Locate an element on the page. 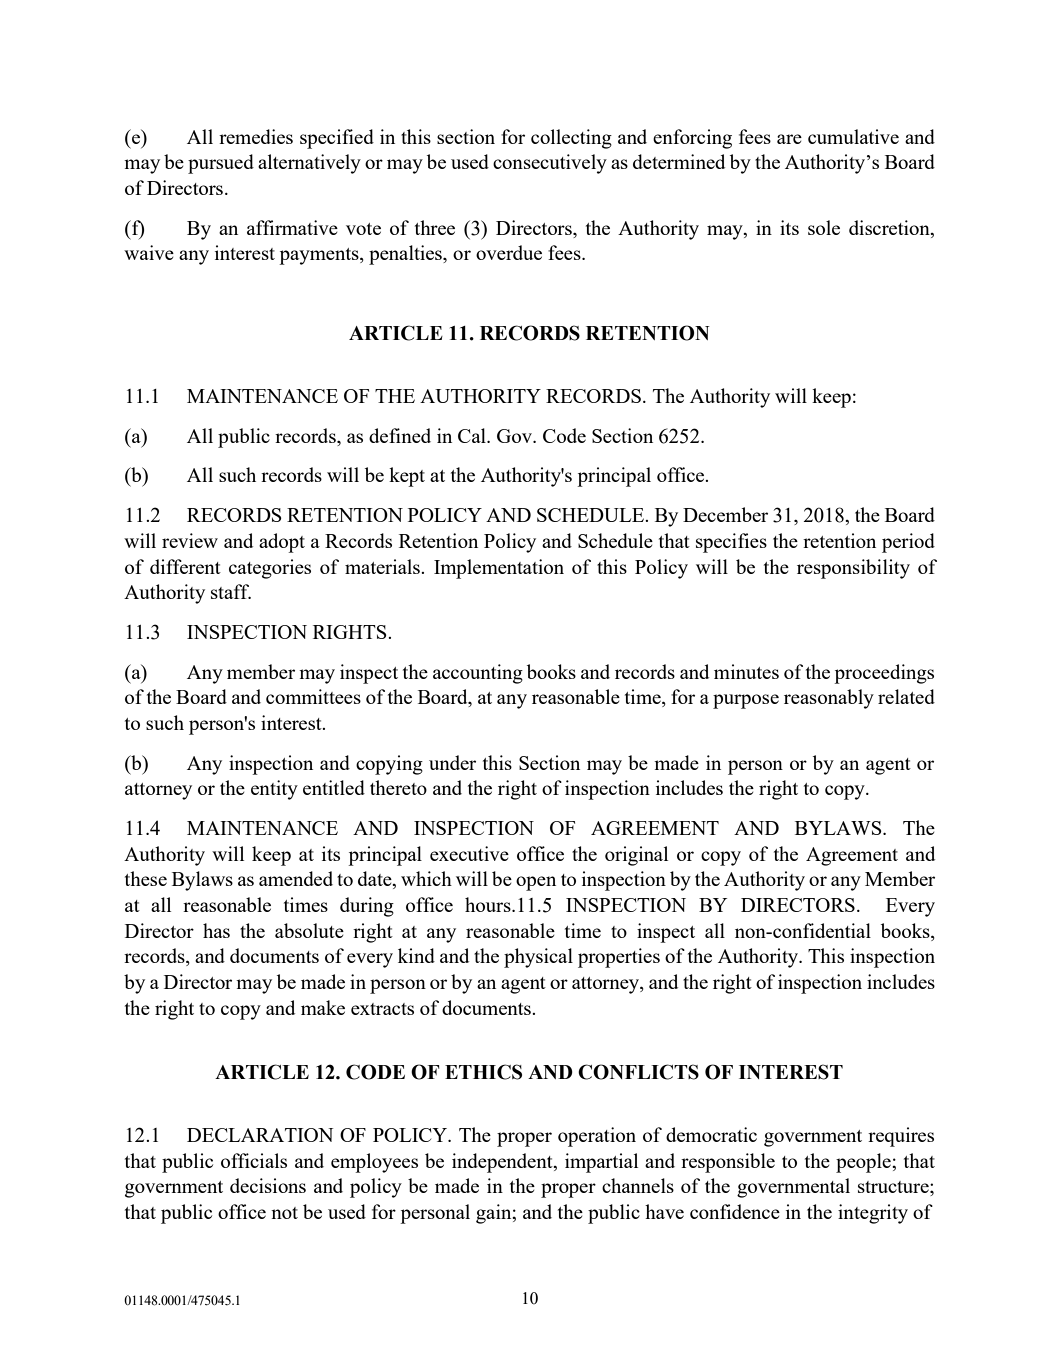 The height and width of the document is (1371, 1059). people is located at coordinates (864, 1163).
